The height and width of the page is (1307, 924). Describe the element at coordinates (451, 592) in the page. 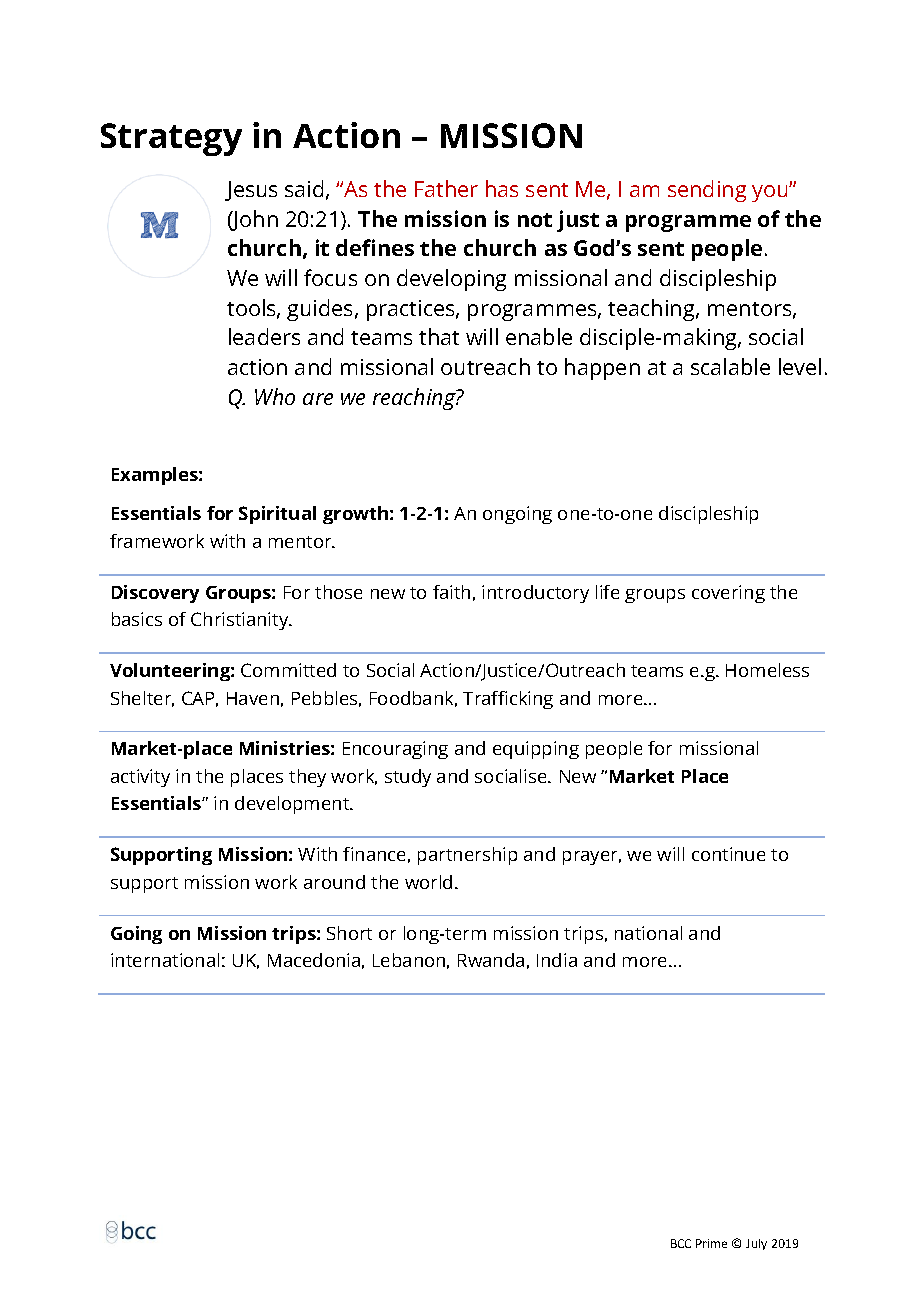

I see `faith` at that location.
